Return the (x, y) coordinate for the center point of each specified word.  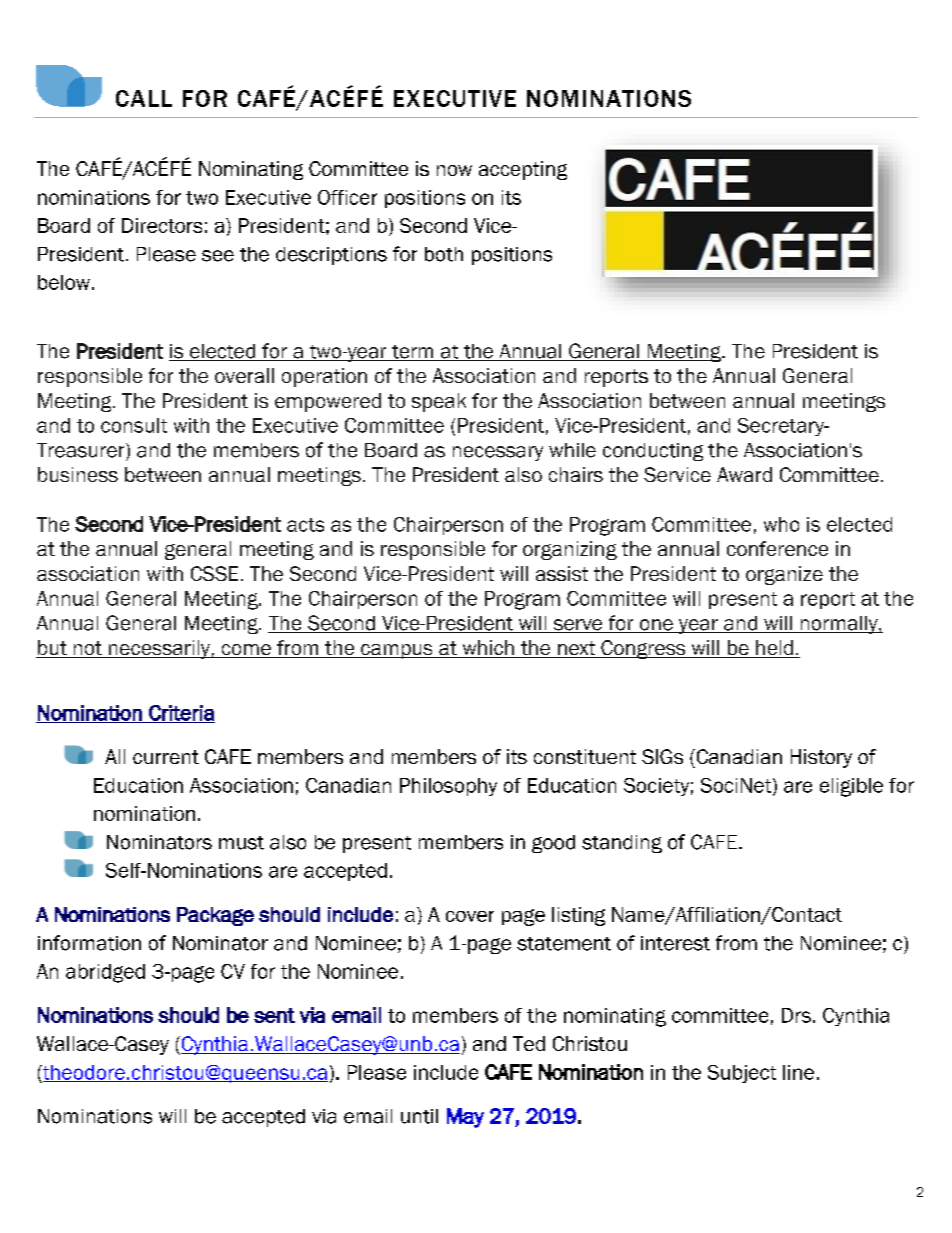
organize (784, 575)
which (488, 649)
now (454, 170)
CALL (144, 98)
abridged (105, 973)
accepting (523, 170)
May (465, 1118)
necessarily (159, 649)
